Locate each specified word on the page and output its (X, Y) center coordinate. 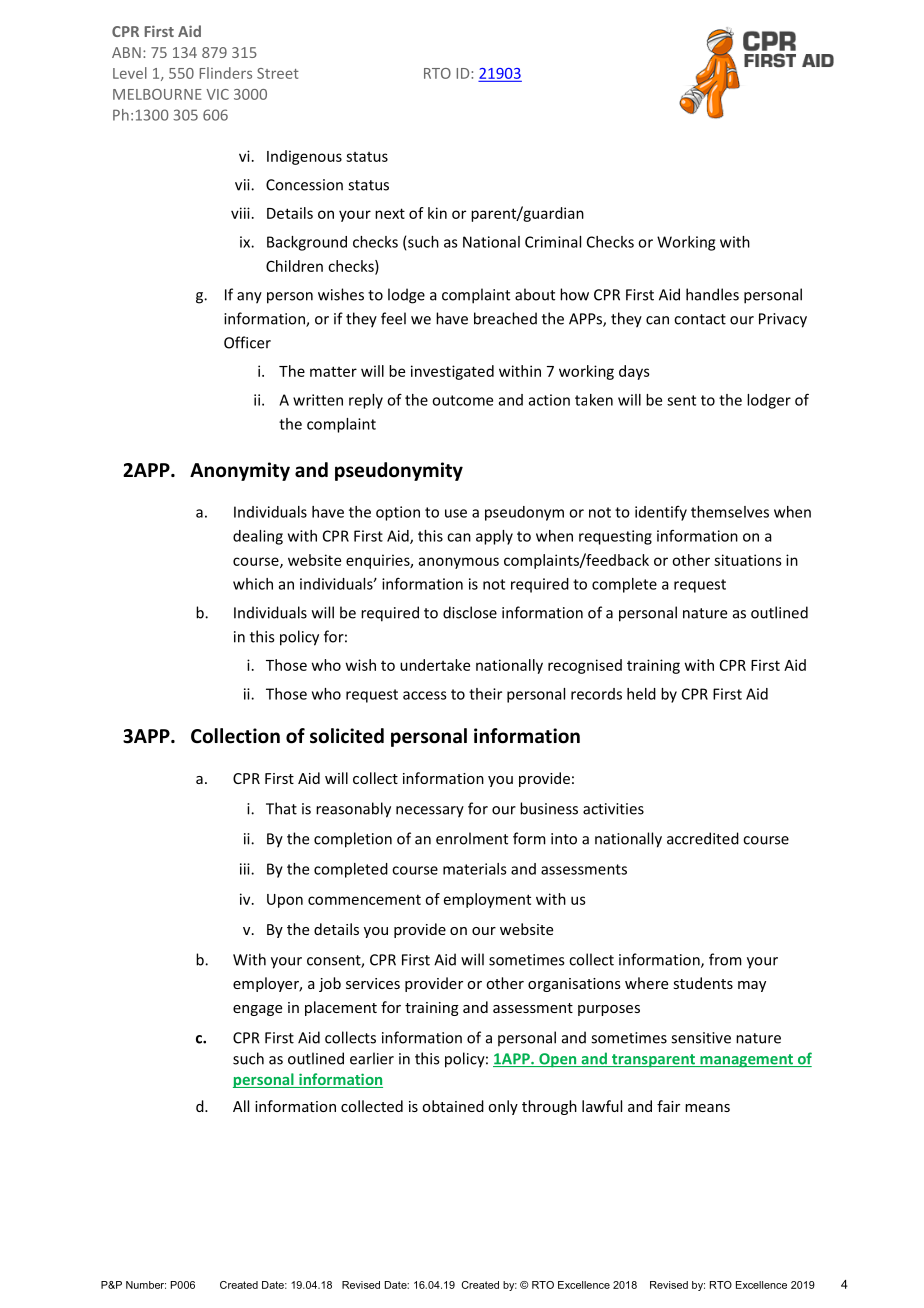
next (390, 213)
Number (146, 1285)
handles (712, 294)
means (707, 1108)
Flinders (226, 73)
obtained (453, 1106)
